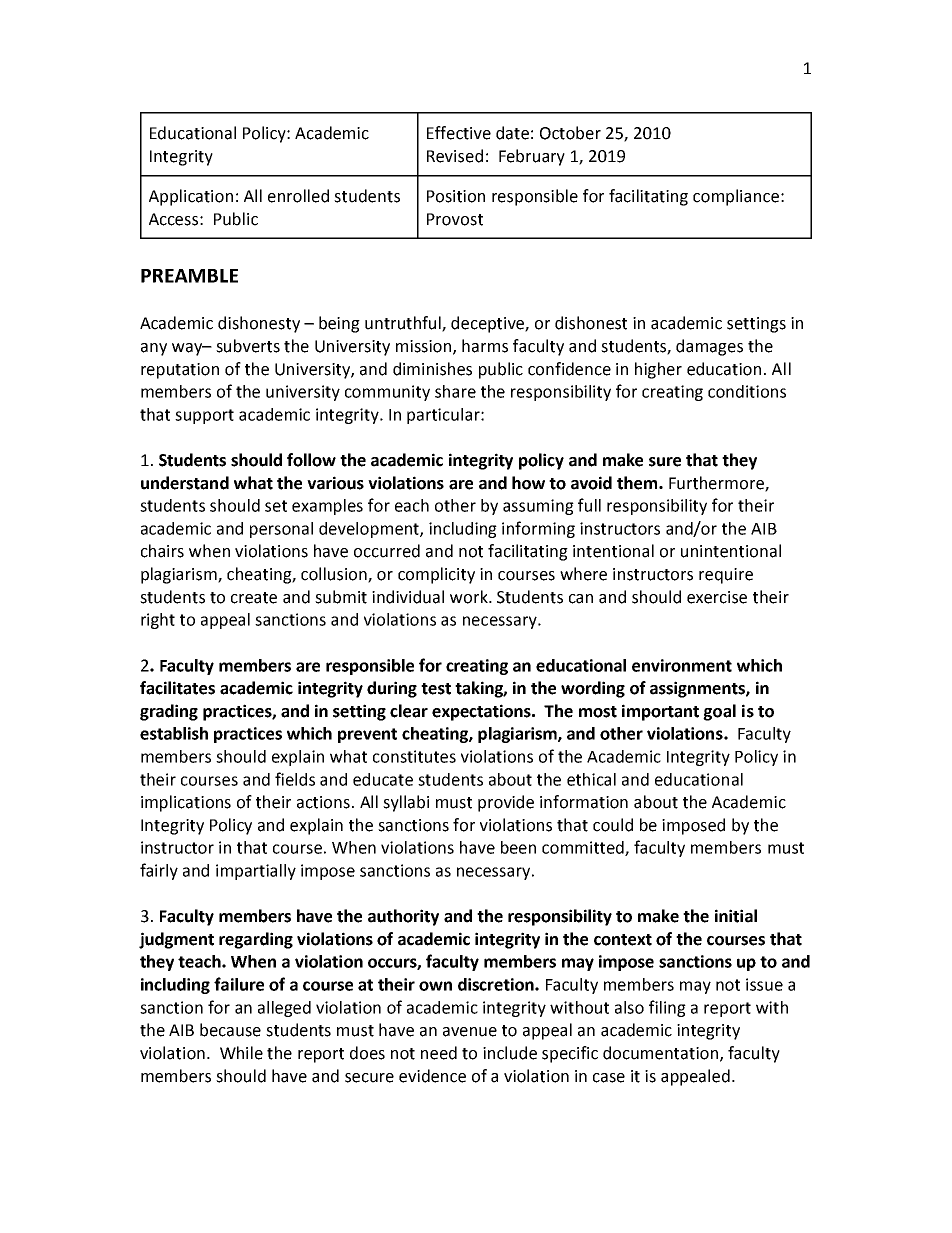  I want to click on work, so click(470, 597).
